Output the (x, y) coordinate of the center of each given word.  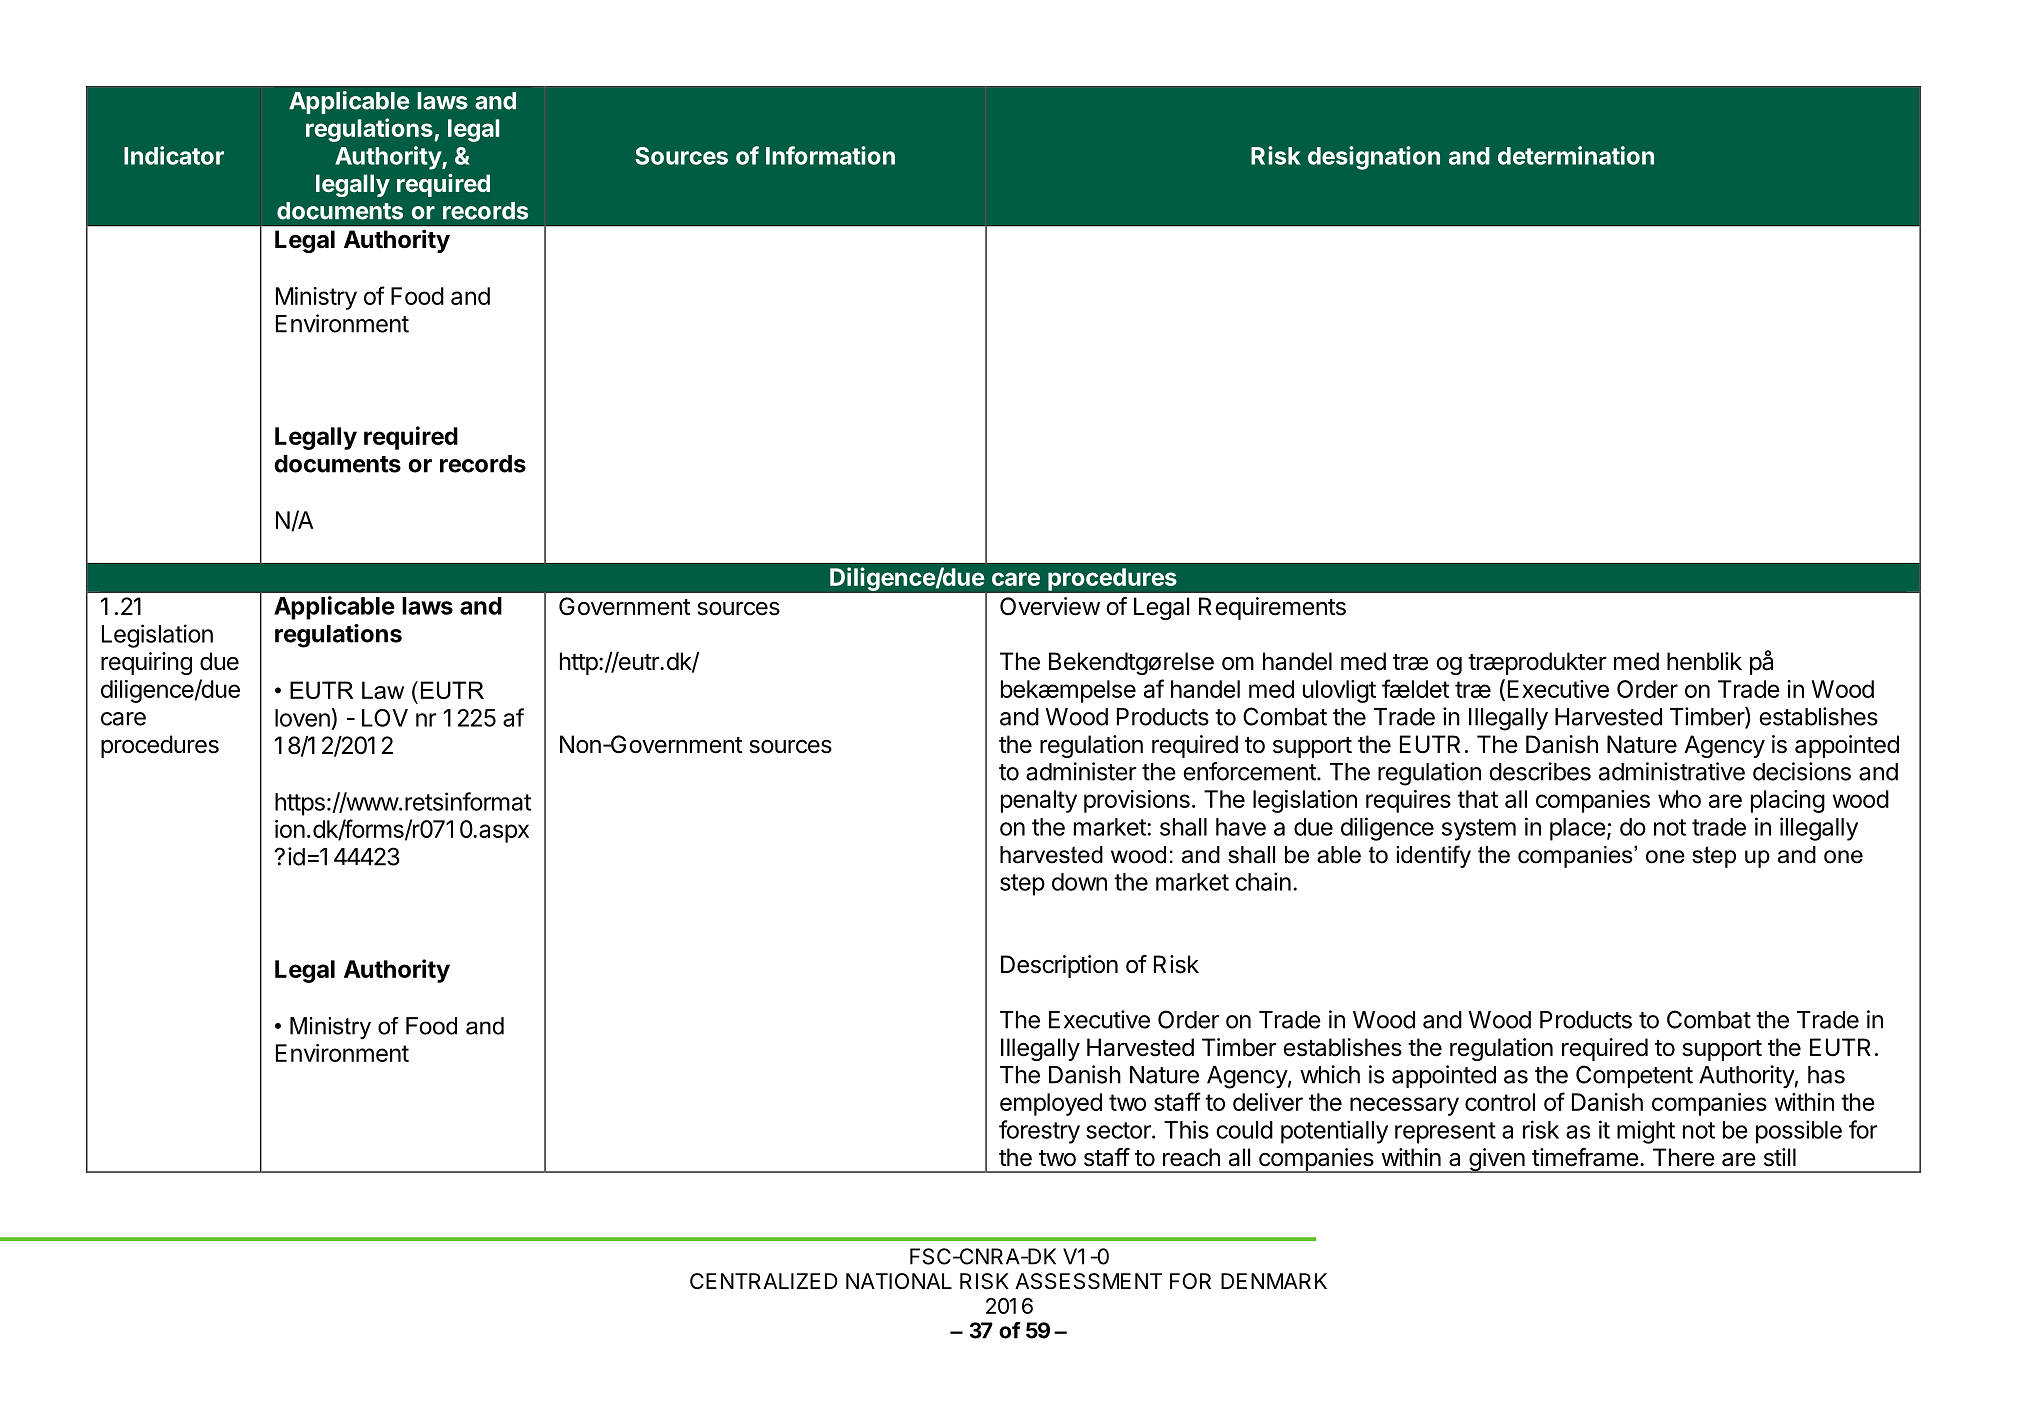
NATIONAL (899, 1281)
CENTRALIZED (764, 1281)
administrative (1672, 771)
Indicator (174, 155)
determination (1576, 155)
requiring (146, 663)
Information (830, 155)
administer (1081, 771)
